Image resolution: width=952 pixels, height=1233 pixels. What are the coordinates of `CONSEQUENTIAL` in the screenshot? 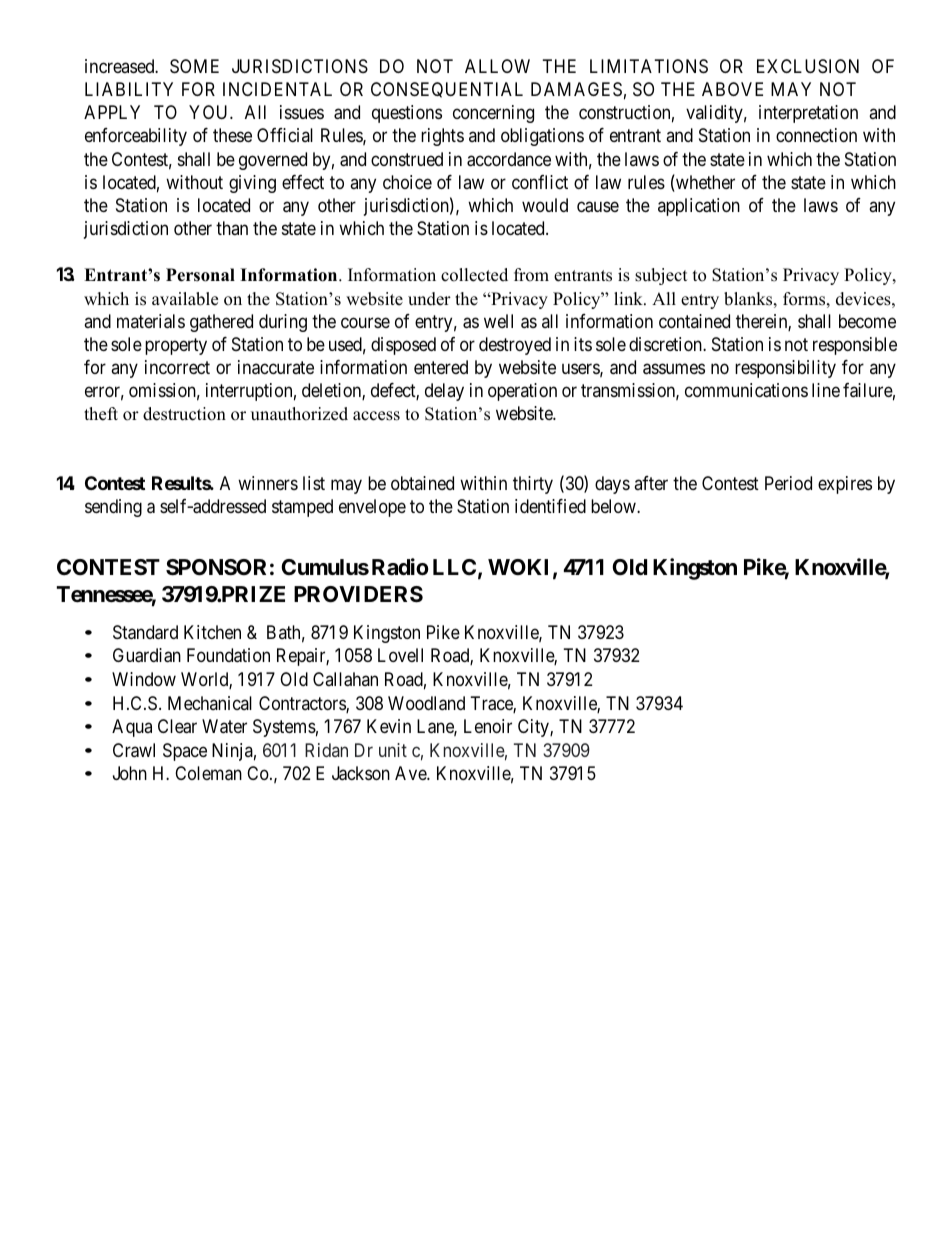 It's located at (447, 90).
